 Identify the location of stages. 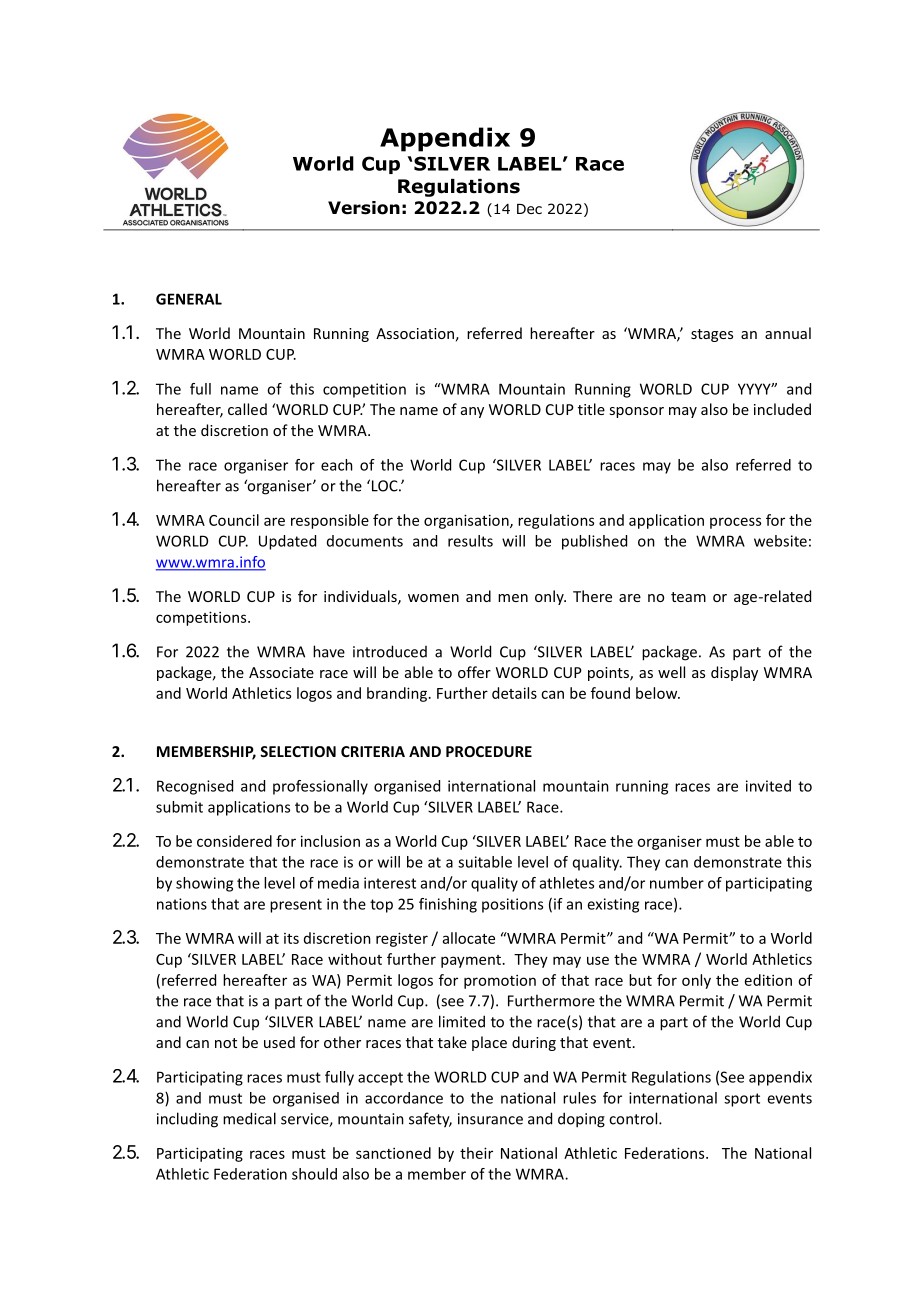
(712, 335).
